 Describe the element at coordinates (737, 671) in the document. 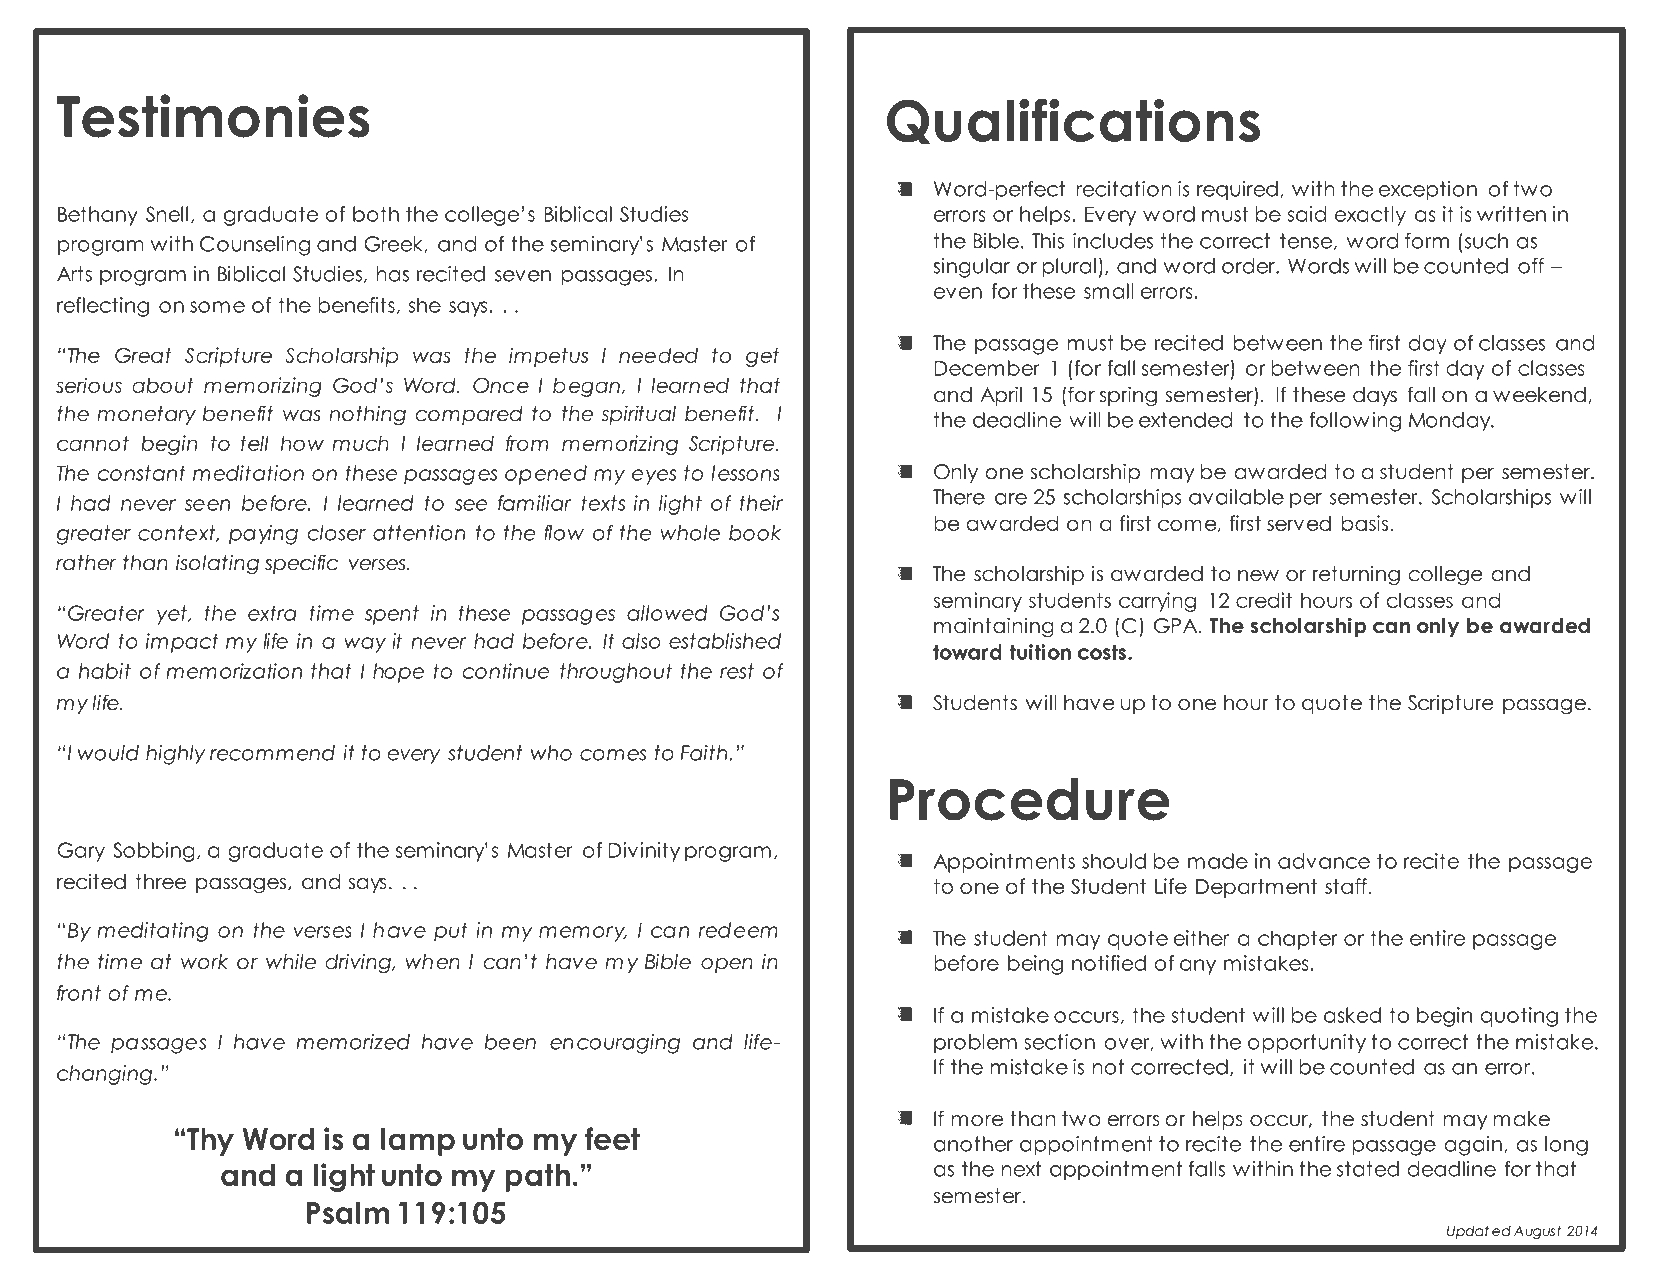

I see `rest` at that location.
